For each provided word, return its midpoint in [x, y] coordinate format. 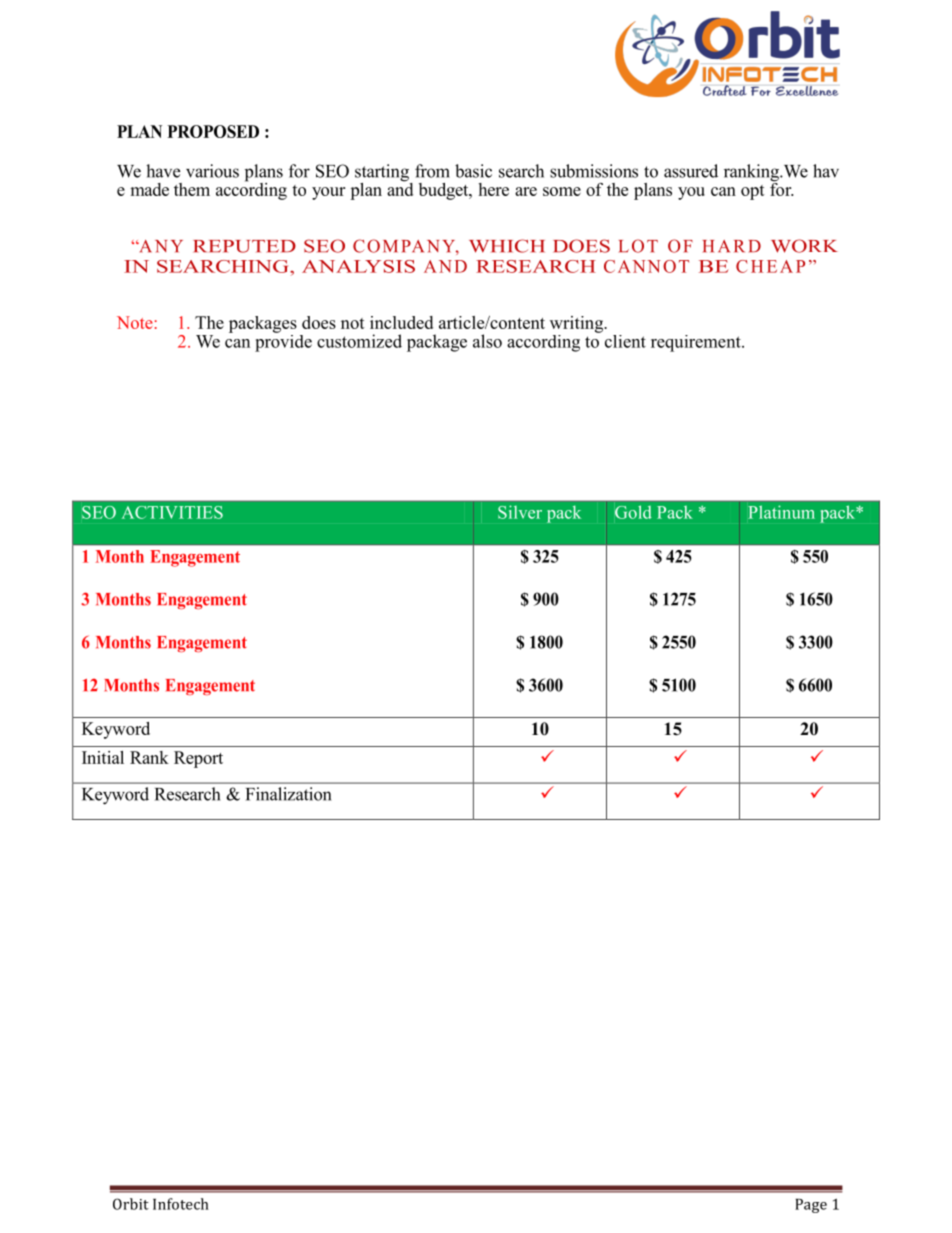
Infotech [181, 1204]
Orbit [131, 1204]
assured [691, 171]
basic [473, 171]
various [212, 171]
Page [811, 1206]
